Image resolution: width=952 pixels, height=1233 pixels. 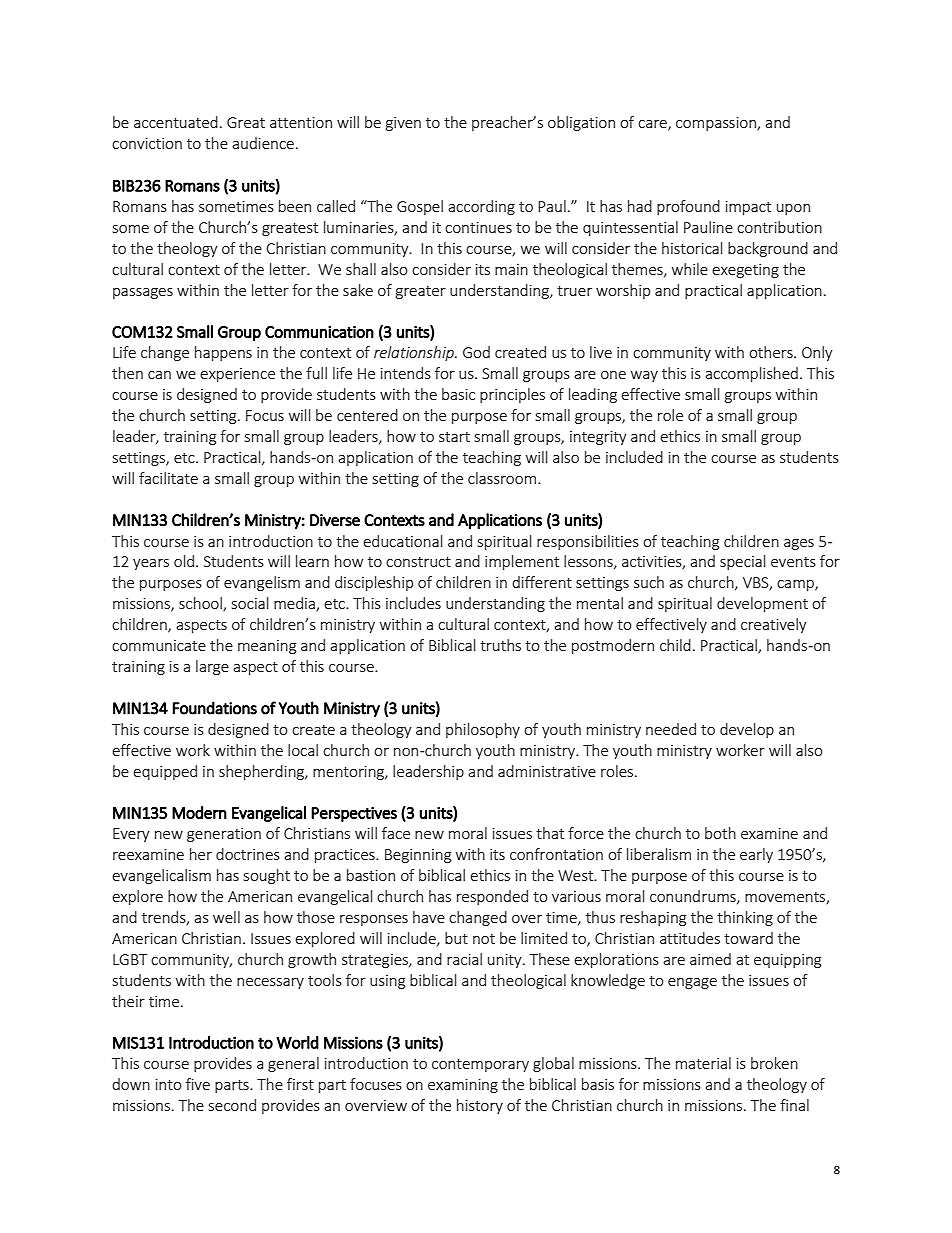 I want to click on basic, so click(x=458, y=394).
